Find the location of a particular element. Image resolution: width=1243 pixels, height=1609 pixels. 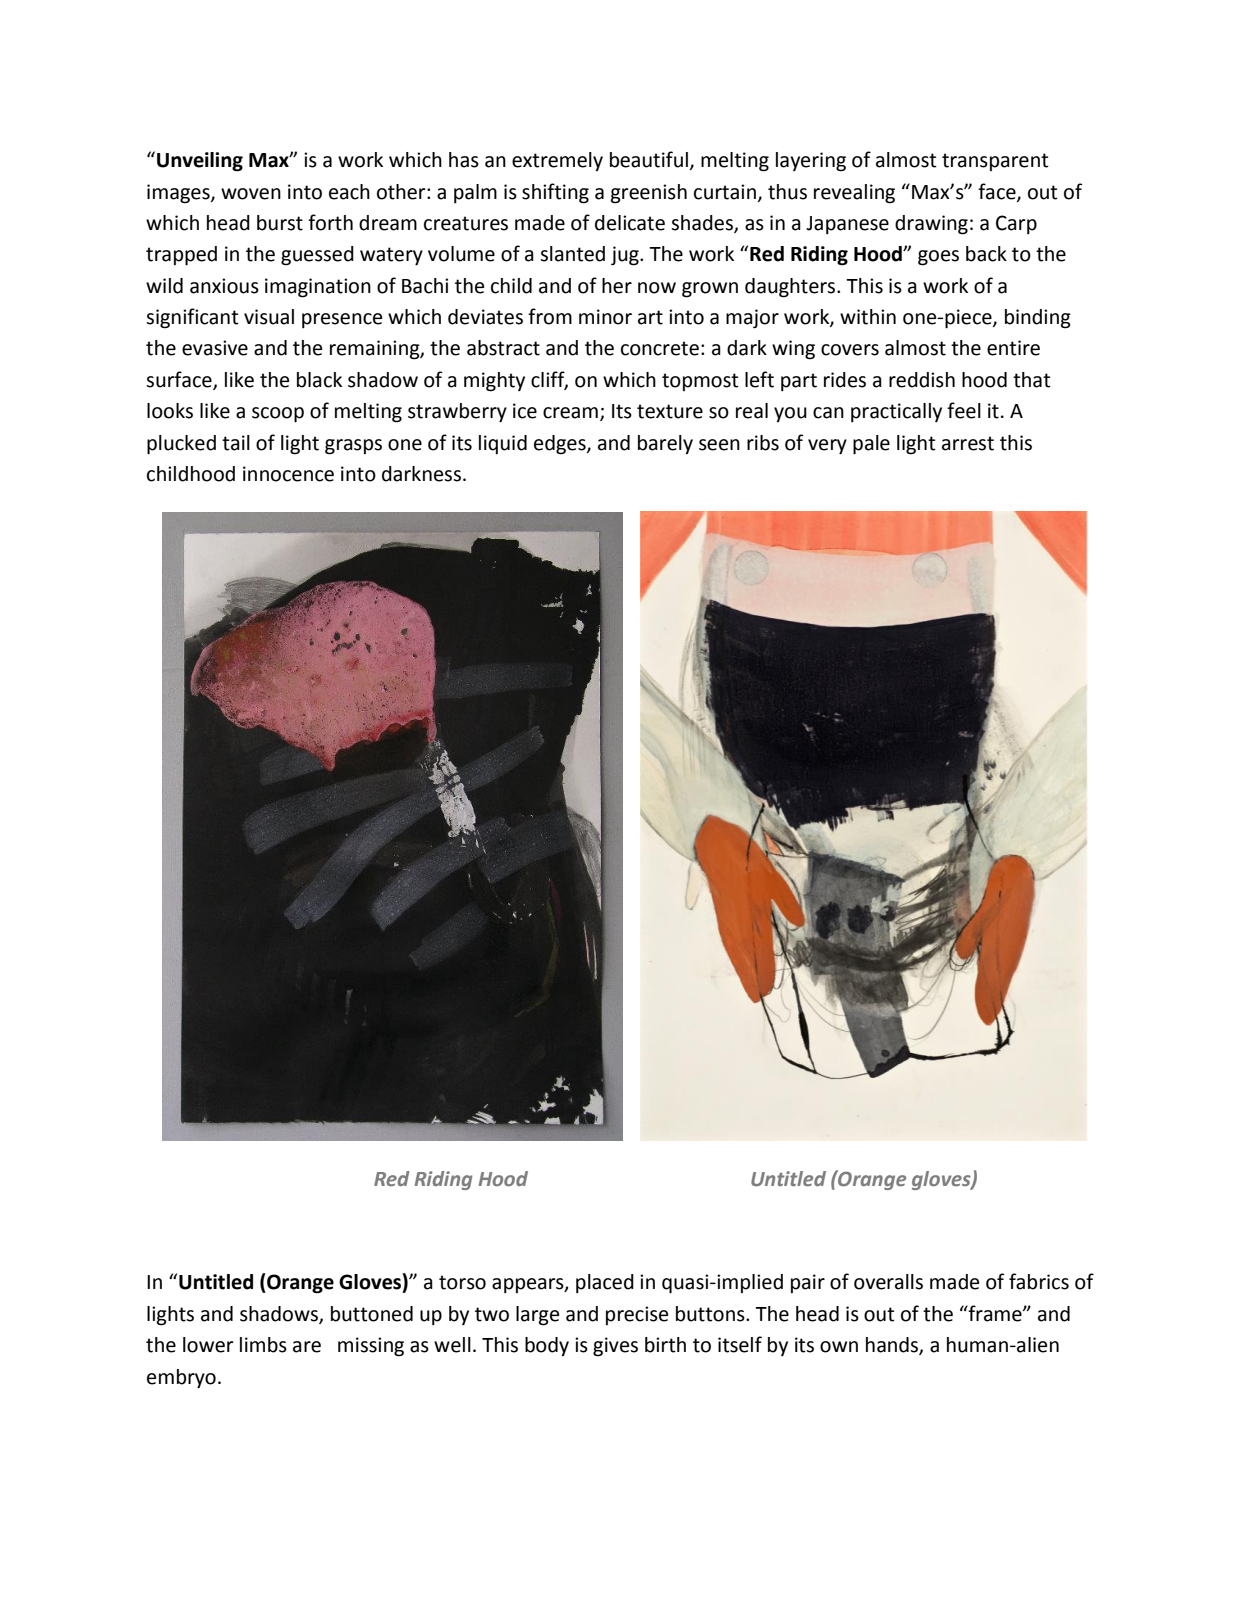

overalls is located at coordinates (888, 1282).
